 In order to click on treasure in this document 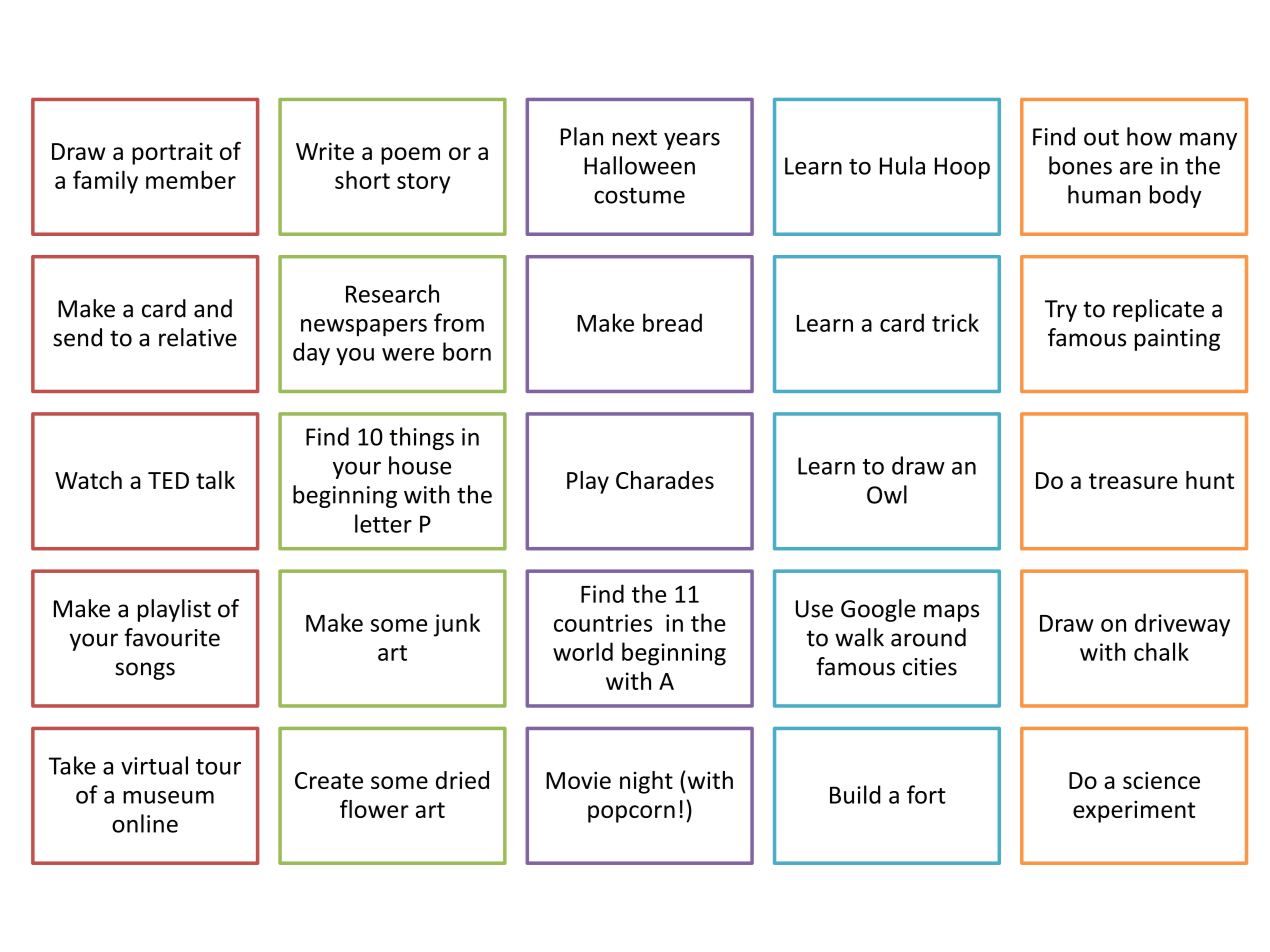, I will do `click(1133, 481)`.
